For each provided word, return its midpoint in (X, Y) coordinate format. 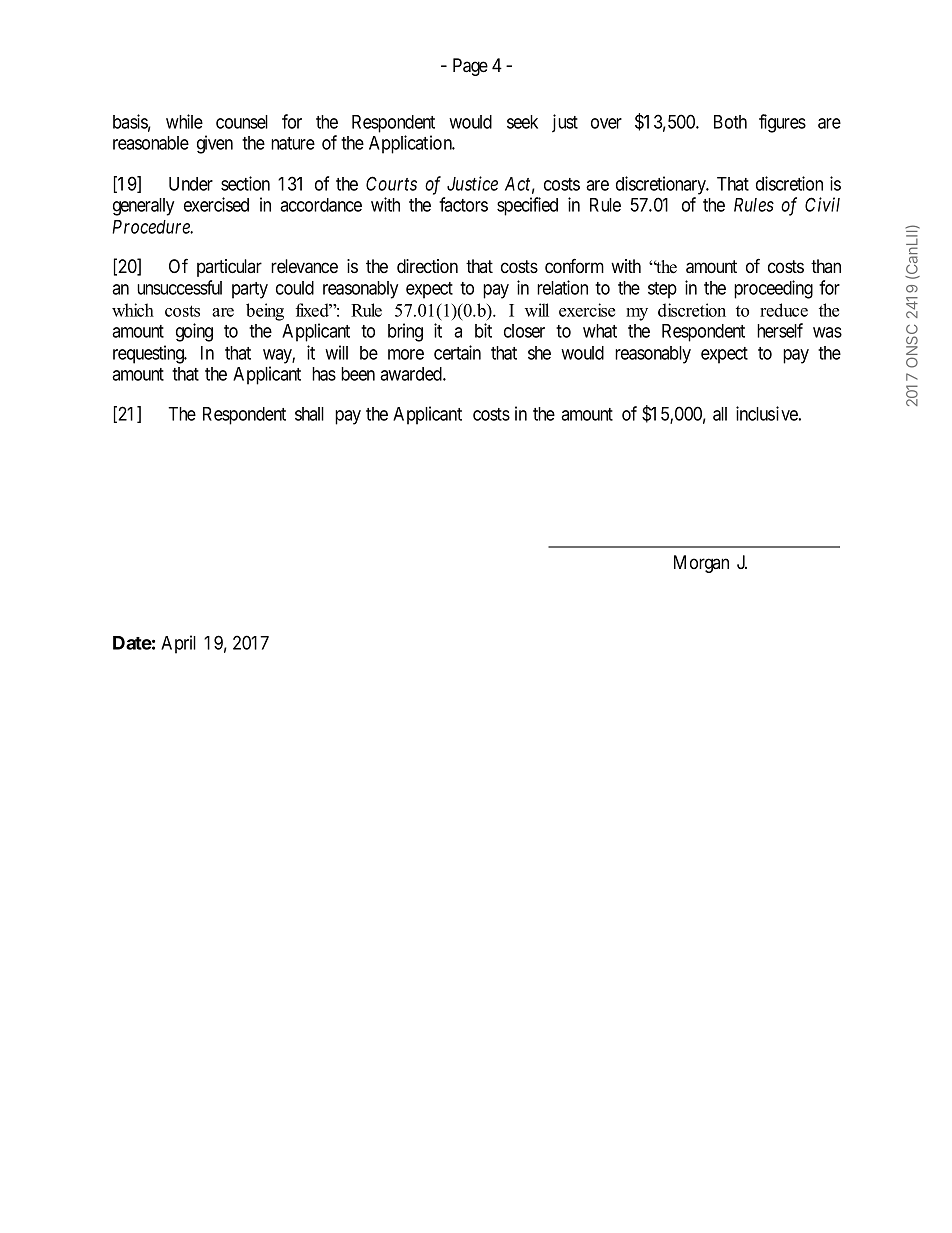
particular (229, 268)
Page (470, 67)
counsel (242, 122)
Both (730, 122)
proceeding (773, 289)
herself (780, 330)
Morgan (701, 564)
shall (309, 414)
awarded (412, 374)
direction (427, 266)
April (178, 644)
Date (132, 643)
